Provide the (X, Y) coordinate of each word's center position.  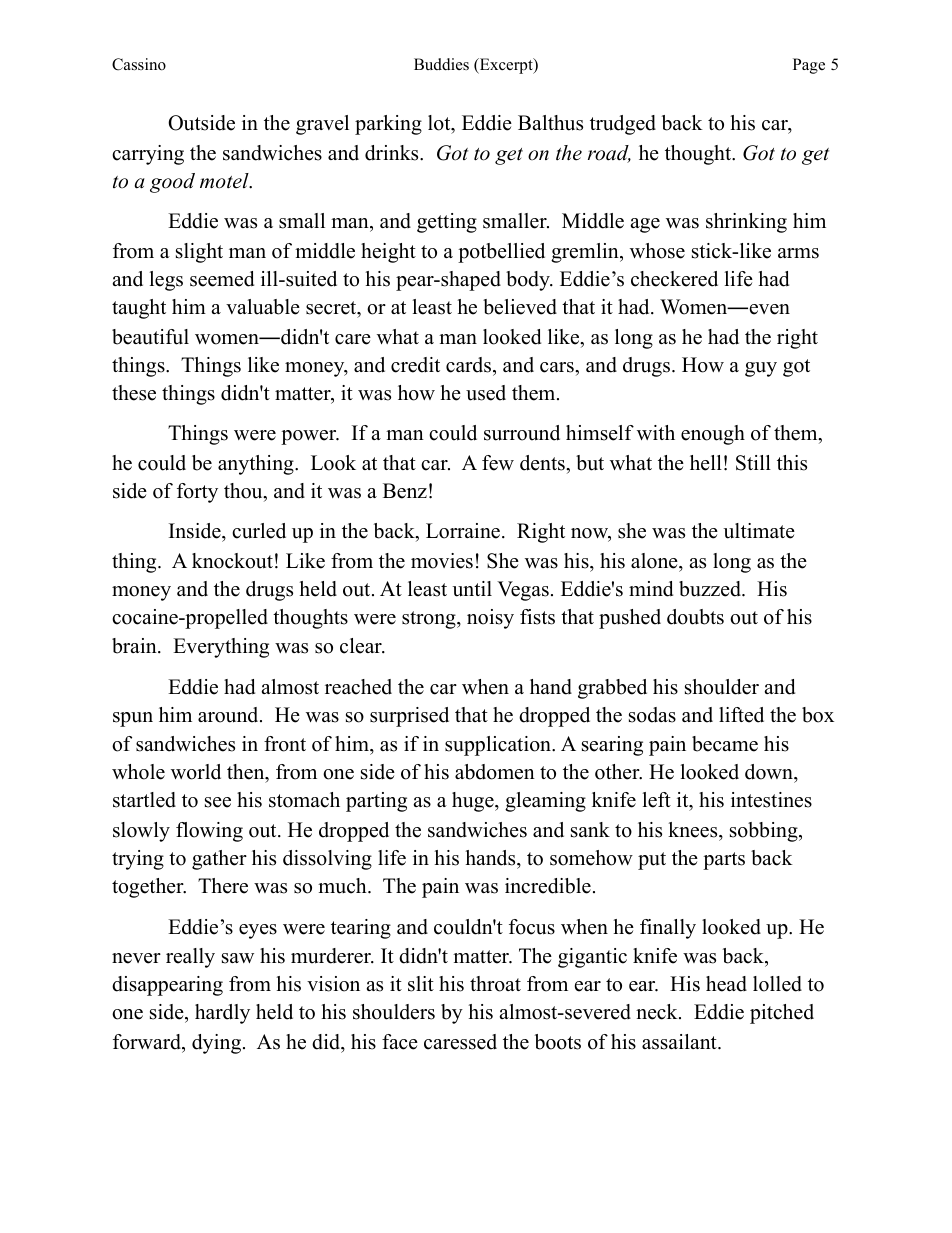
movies (442, 561)
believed (520, 307)
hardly (222, 1014)
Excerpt (506, 66)
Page (809, 66)
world (196, 772)
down (770, 773)
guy (761, 369)
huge (474, 802)
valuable (263, 307)
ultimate (759, 531)
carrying (148, 155)
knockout (232, 561)
